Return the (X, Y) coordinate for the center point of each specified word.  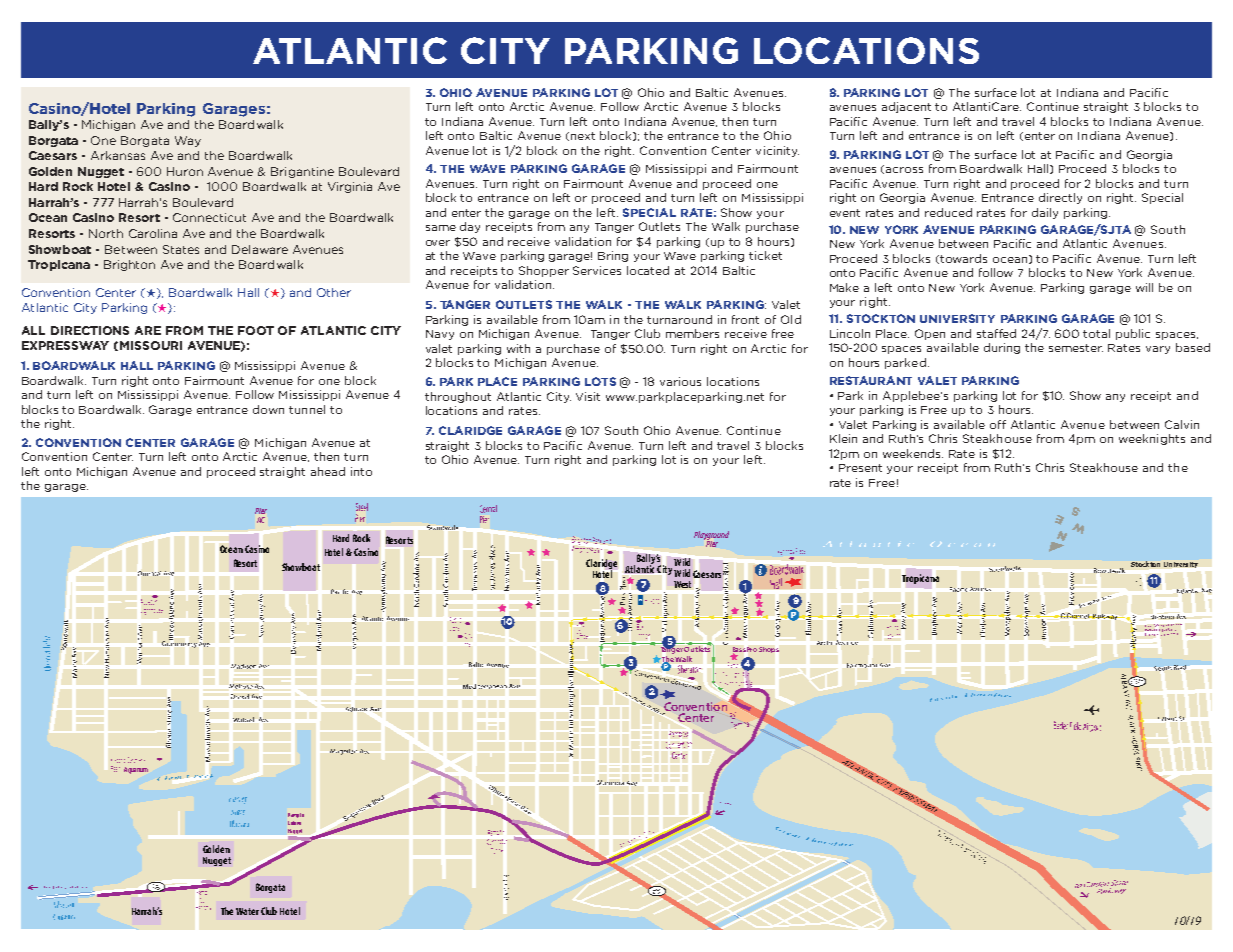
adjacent (906, 107)
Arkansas (118, 155)
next (583, 136)
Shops (769, 650)
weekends (913, 453)
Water (247, 911)
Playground (711, 536)
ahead (328, 471)
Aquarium (136, 770)
